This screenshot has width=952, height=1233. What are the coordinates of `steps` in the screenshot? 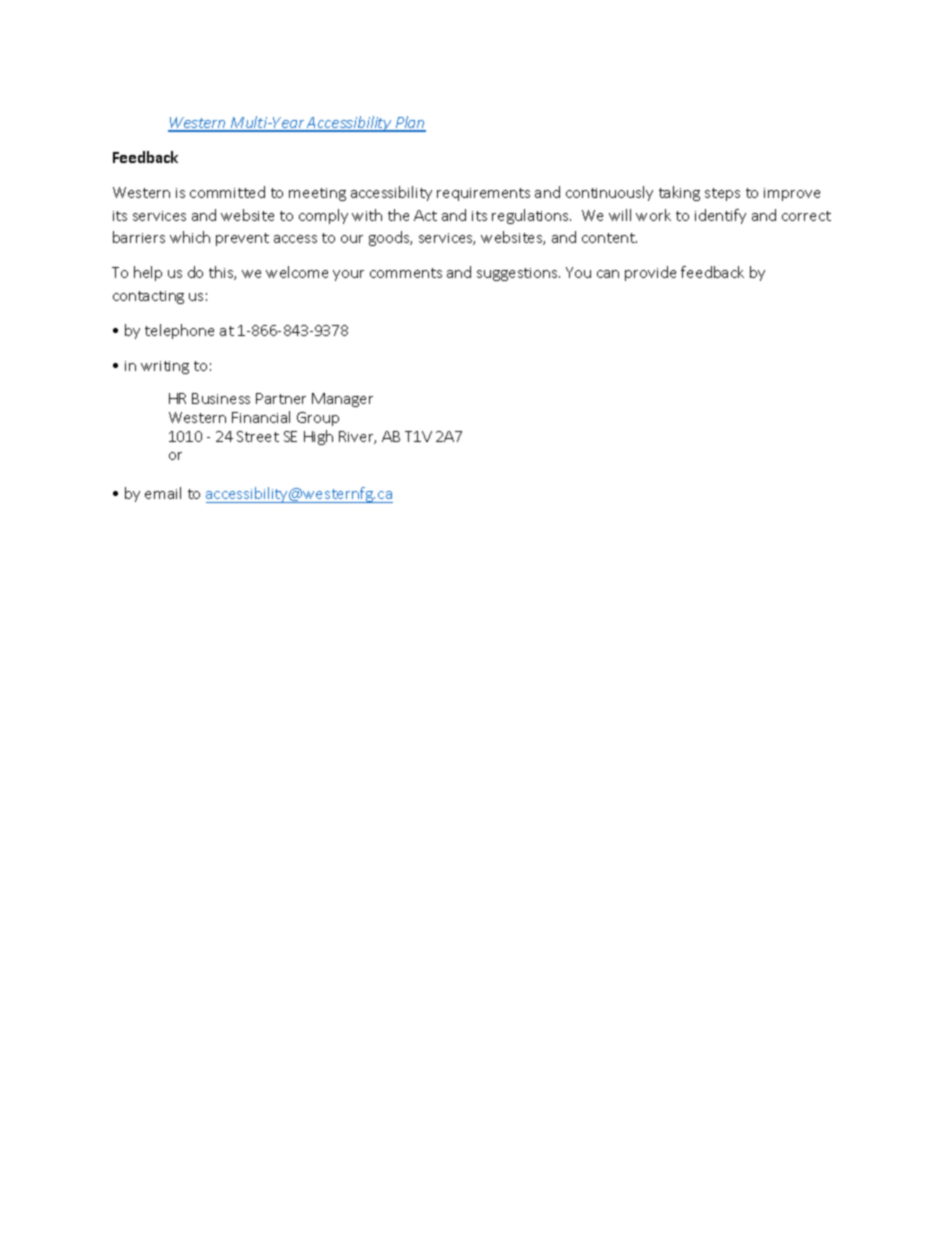 It's located at (722, 194).
